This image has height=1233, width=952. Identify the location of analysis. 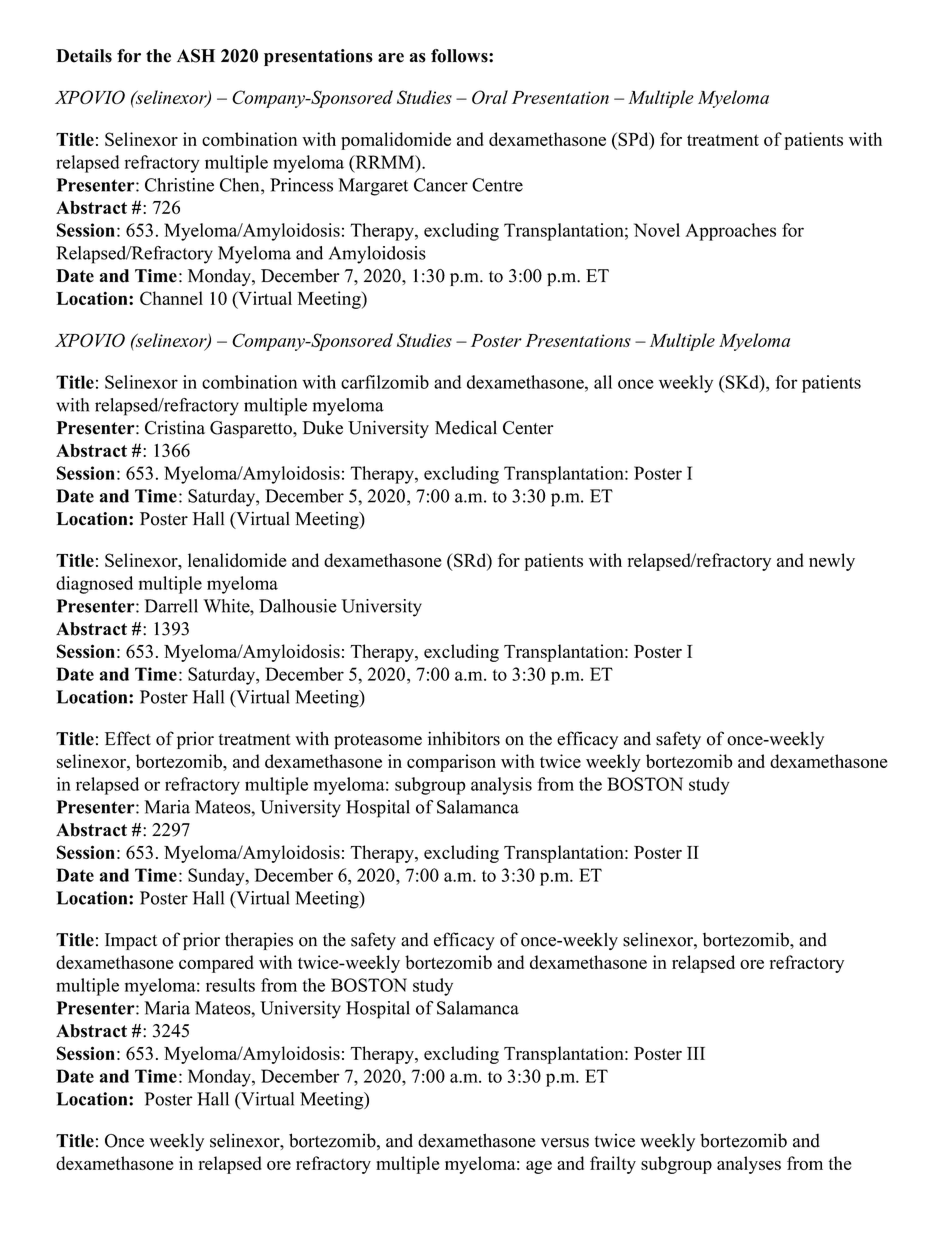
(501, 786).
